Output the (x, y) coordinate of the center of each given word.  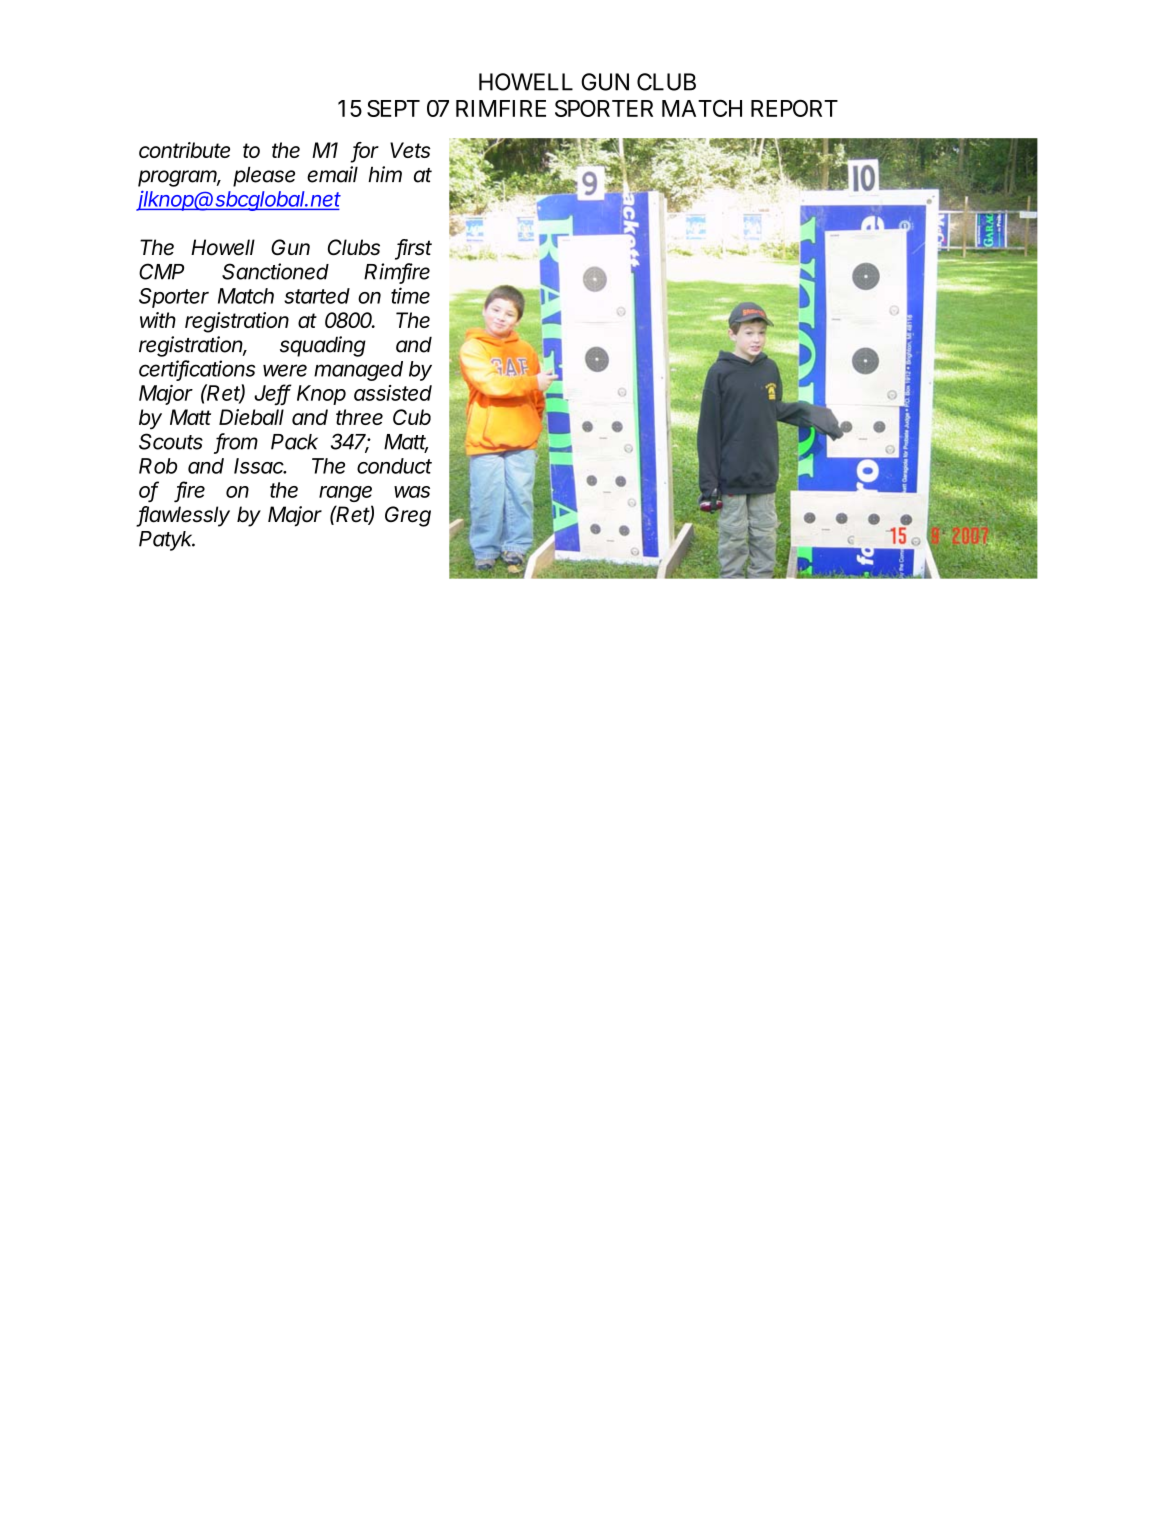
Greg (408, 516)
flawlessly (184, 516)
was (412, 492)
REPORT (794, 108)
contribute (184, 150)
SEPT (393, 108)
